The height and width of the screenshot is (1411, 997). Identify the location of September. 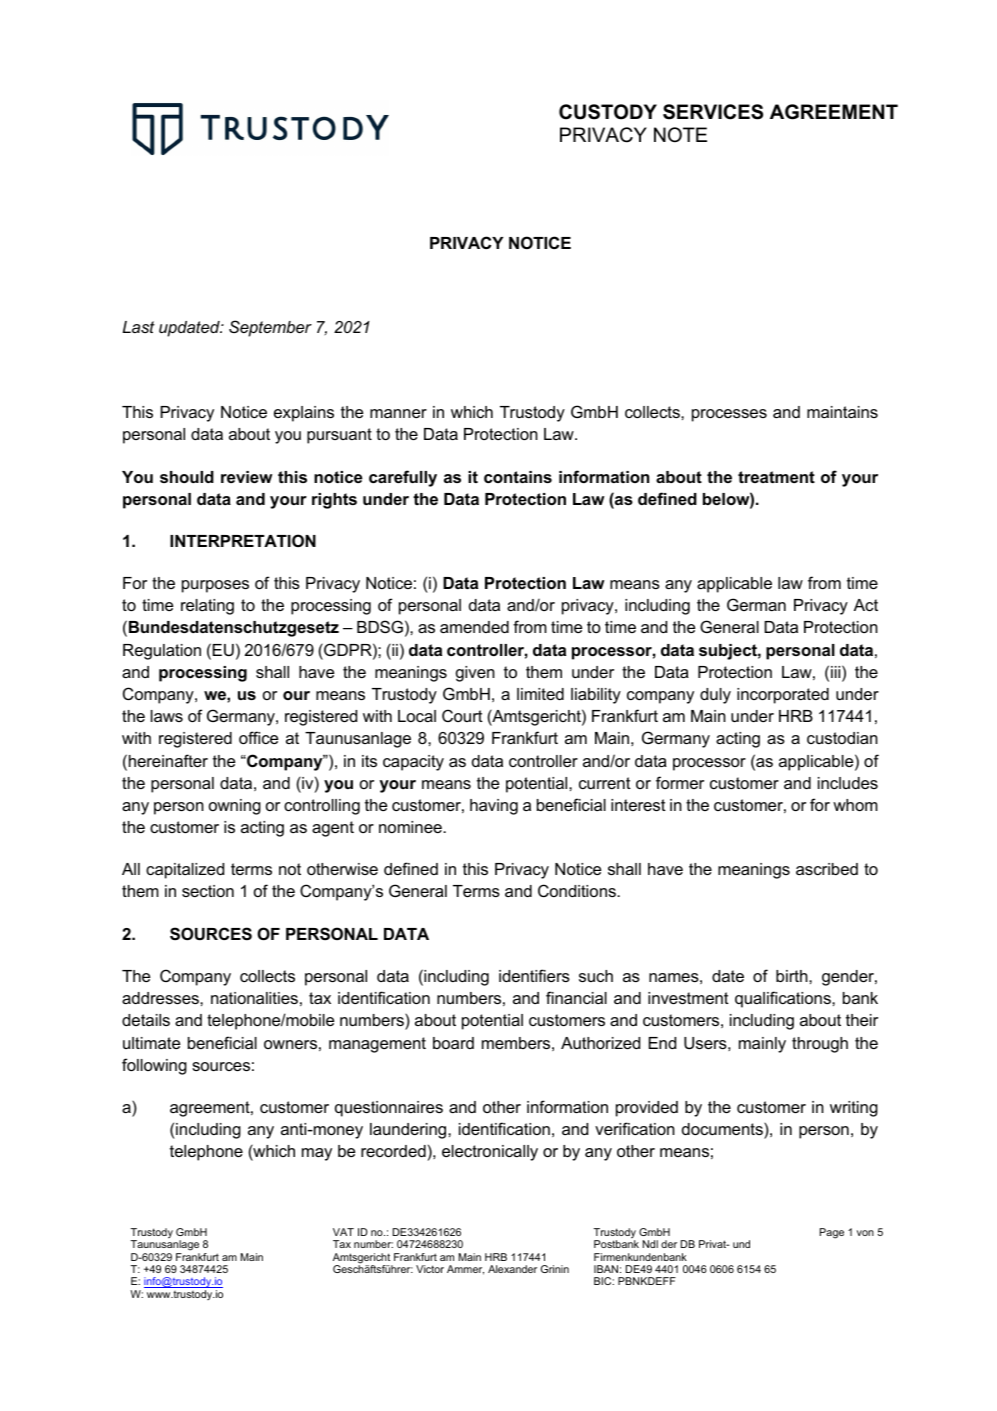
(270, 328).
